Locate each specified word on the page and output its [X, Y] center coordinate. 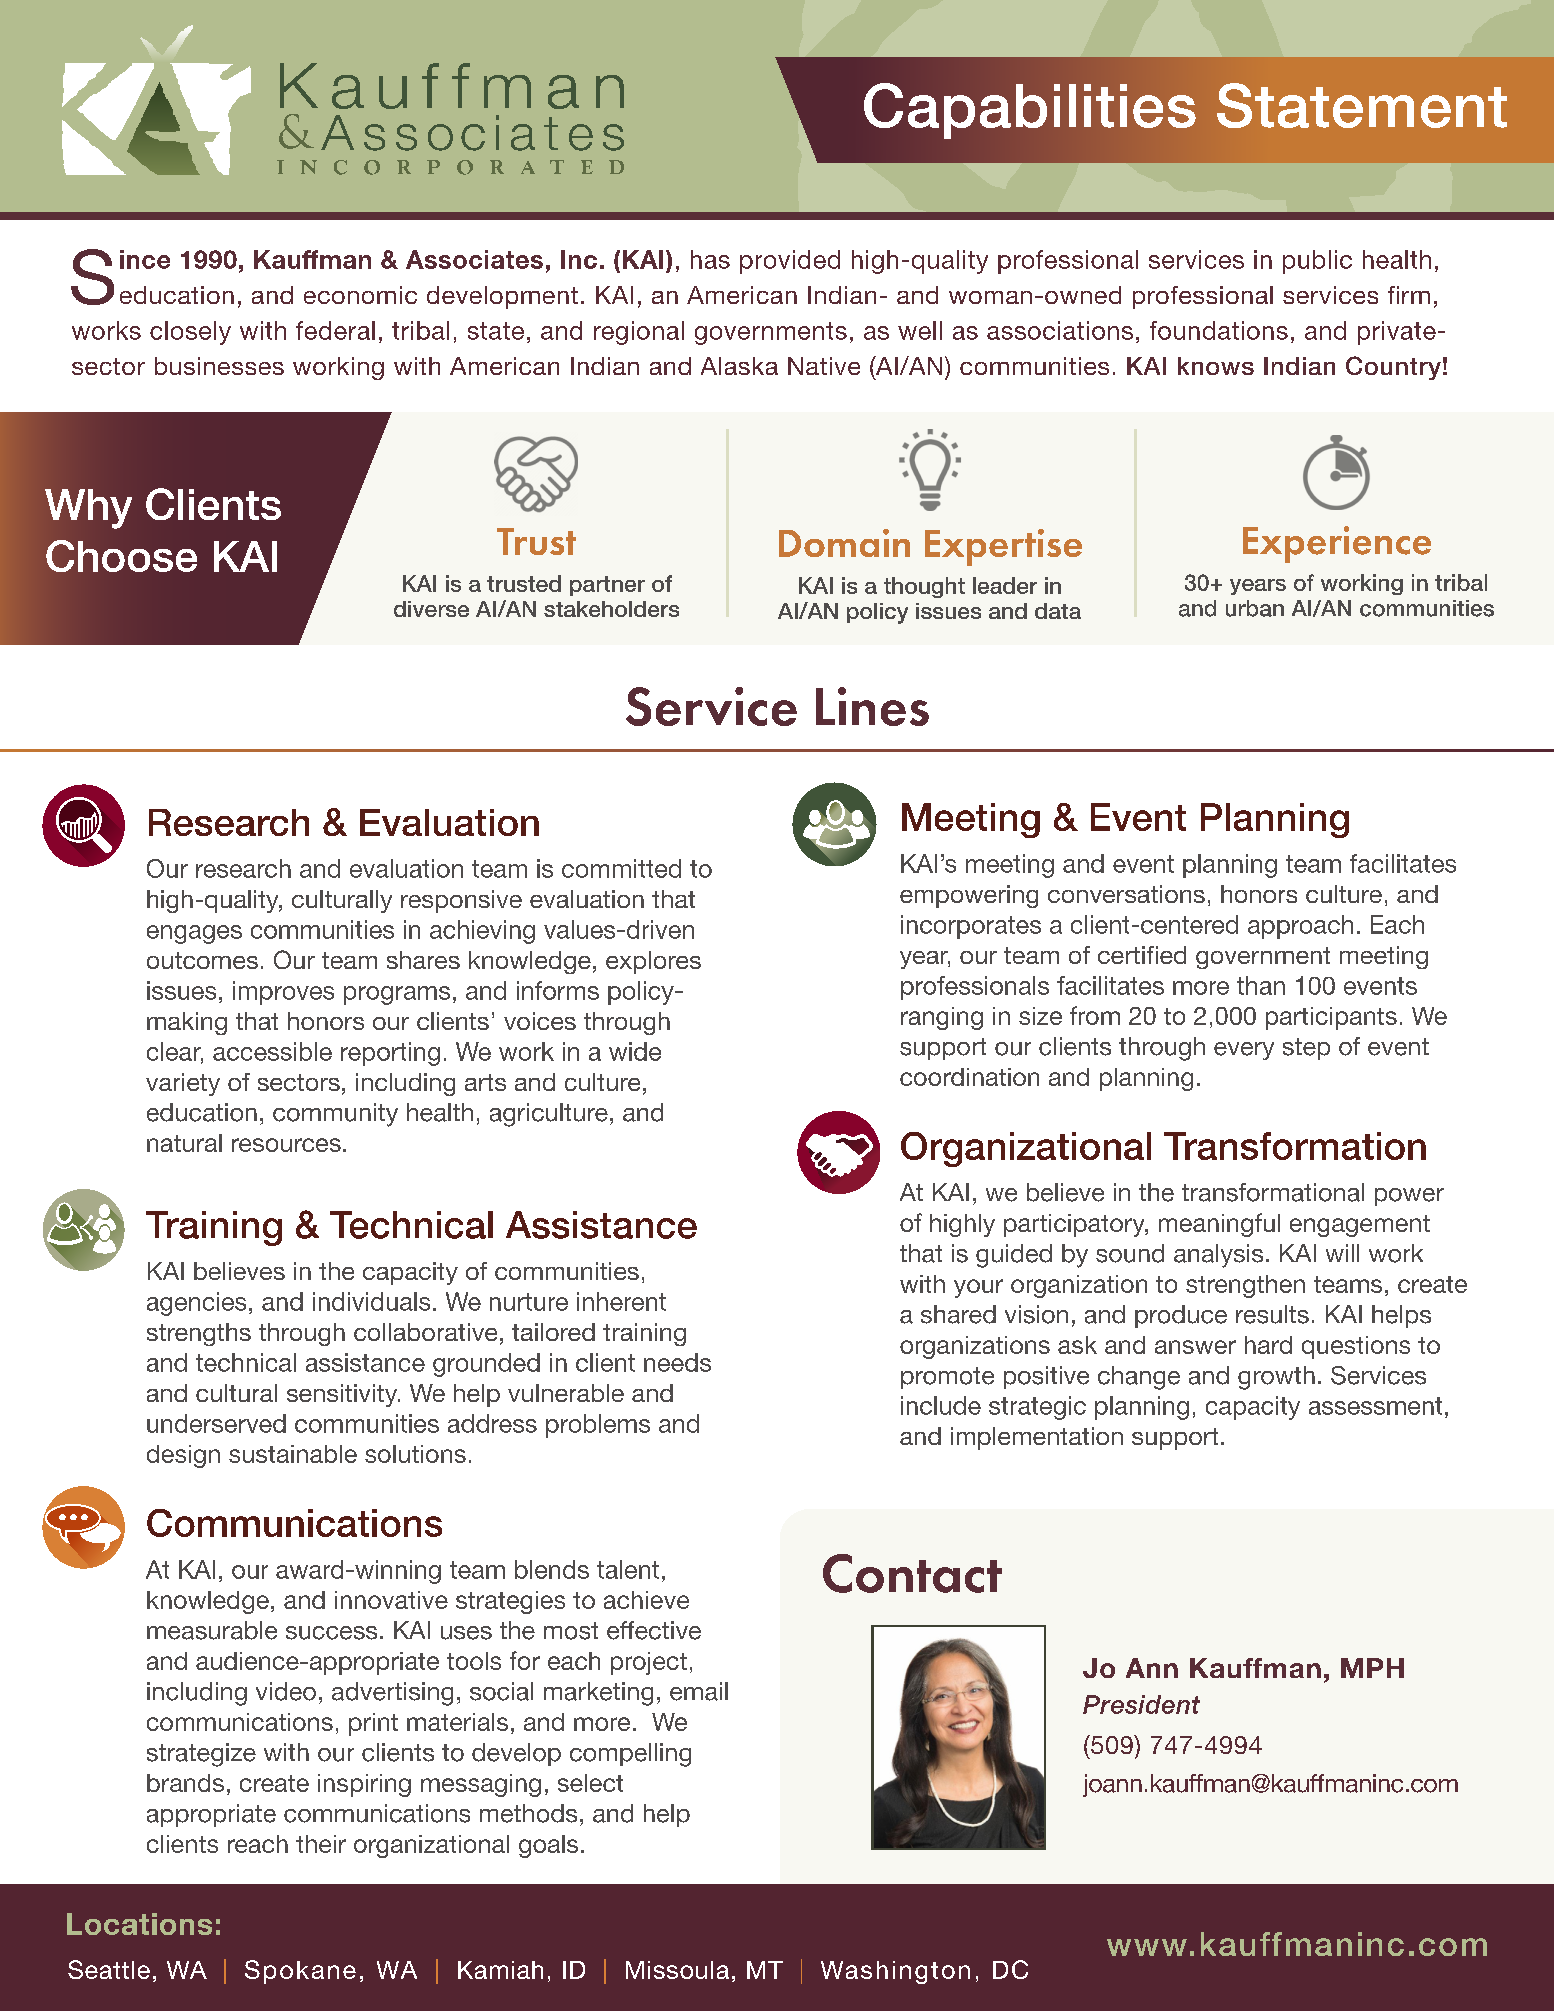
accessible [272, 1051]
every [1244, 1051]
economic [360, 295]
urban [1255, 608]
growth [1276, 1378]
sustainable [293, 1454]
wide [635, 1051]
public [1317, 262]
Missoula [677, 1970]
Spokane [300, 1972]
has [710, 259]
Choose [121, 556]
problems [598, 1426]
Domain [844, 543]
